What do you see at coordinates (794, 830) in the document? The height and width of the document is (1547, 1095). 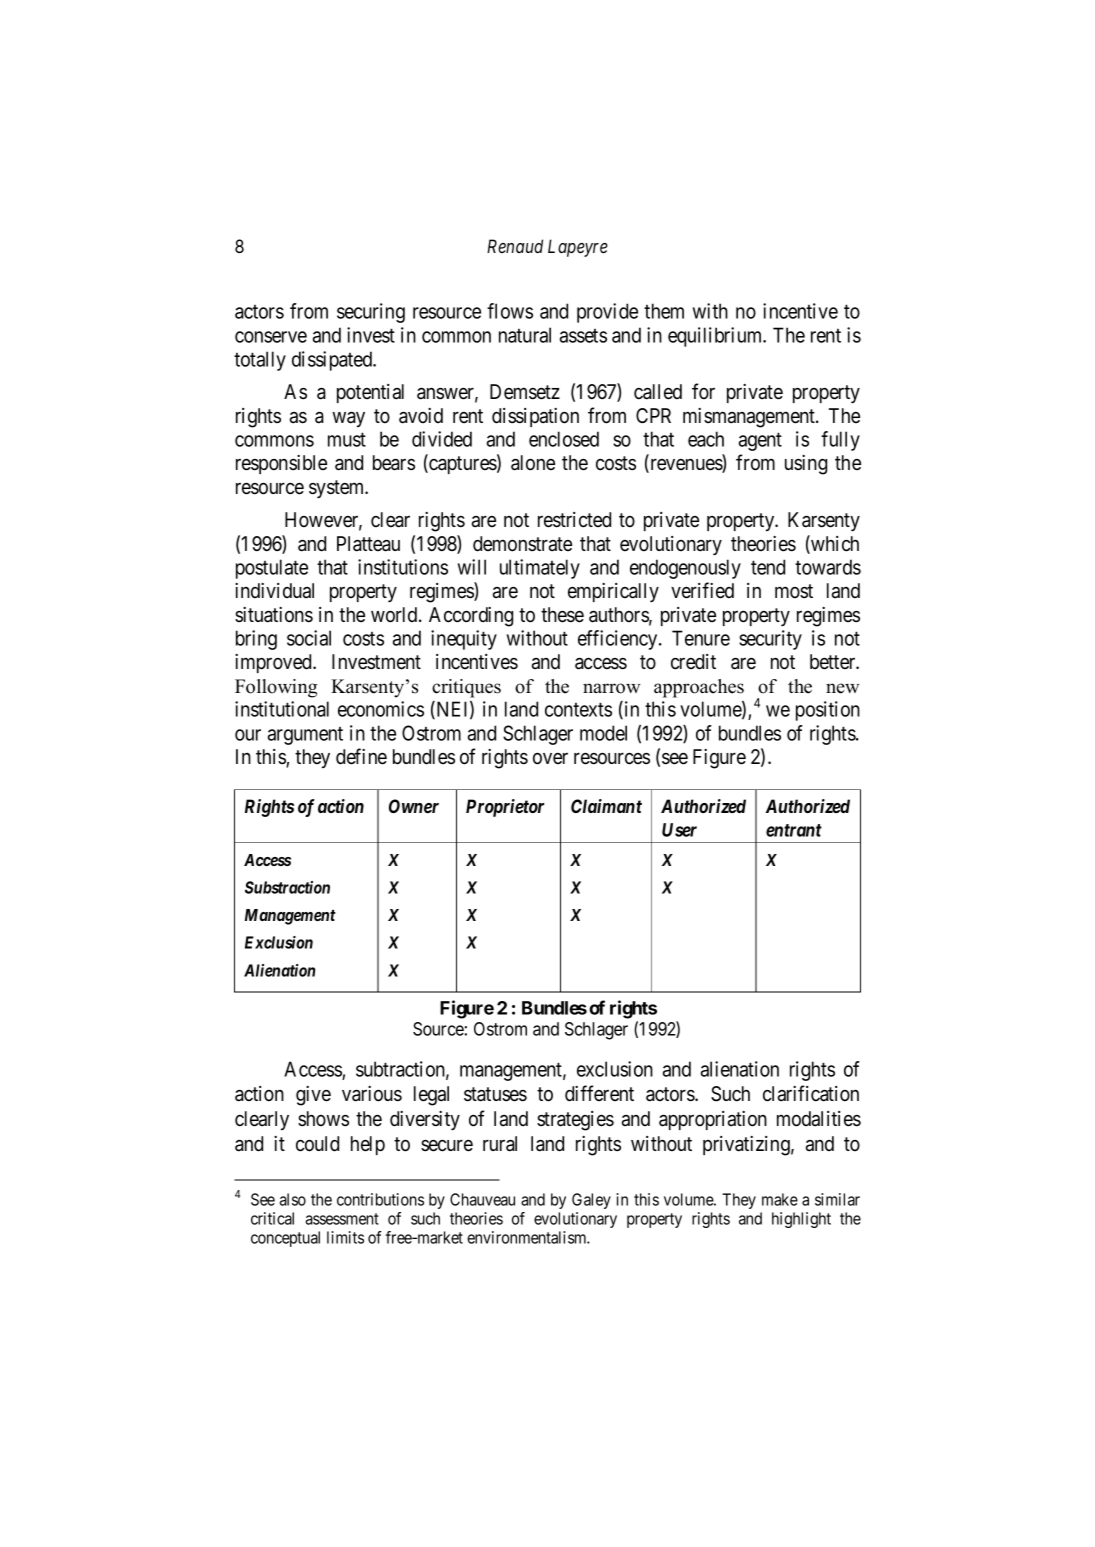 I see `entrant` at bounding box center [794, 830].
